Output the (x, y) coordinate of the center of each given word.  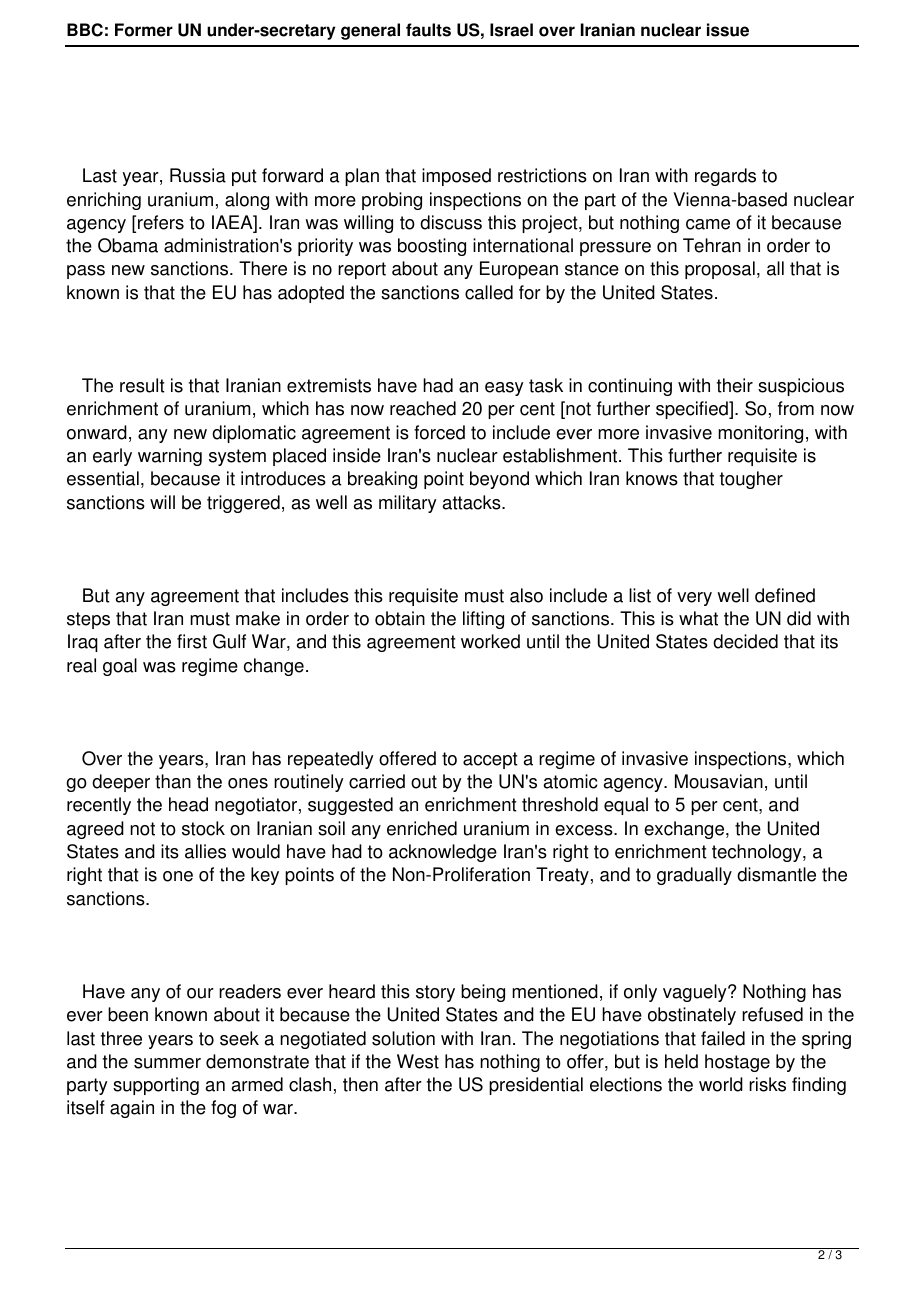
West (418, 1061)
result (142, 385)
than (173, 781)
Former (144, 30)
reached (423, 408)
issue (728, 30)
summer (167, 1063)
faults (428, 30)
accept (490, 760)
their (735, 385)
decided (745, 641)
